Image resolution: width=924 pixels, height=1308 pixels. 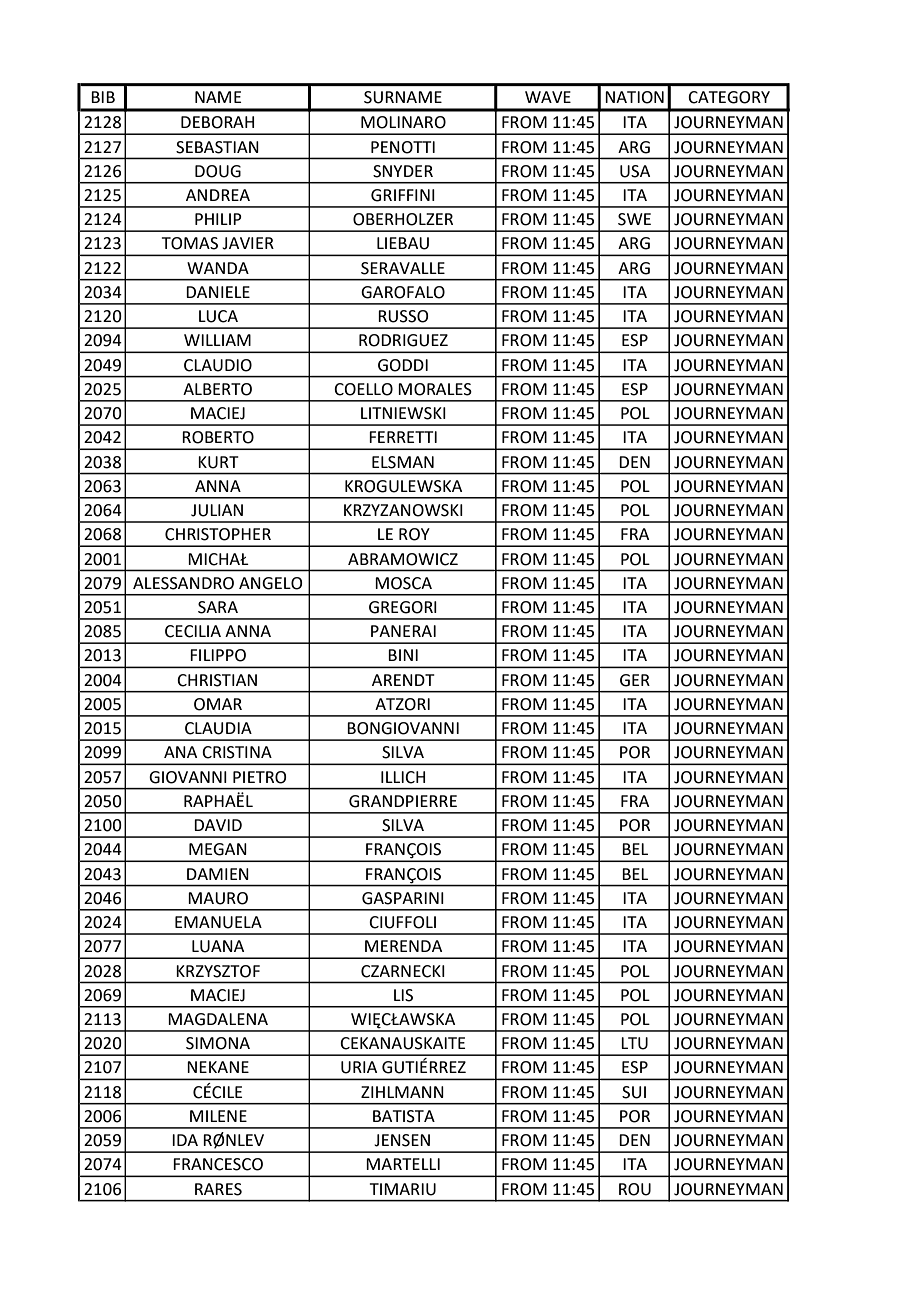 What do you see at coordinates (217, 122) in the screenshot?
I see `DEBORAH` at bounding box center [217, 122].
